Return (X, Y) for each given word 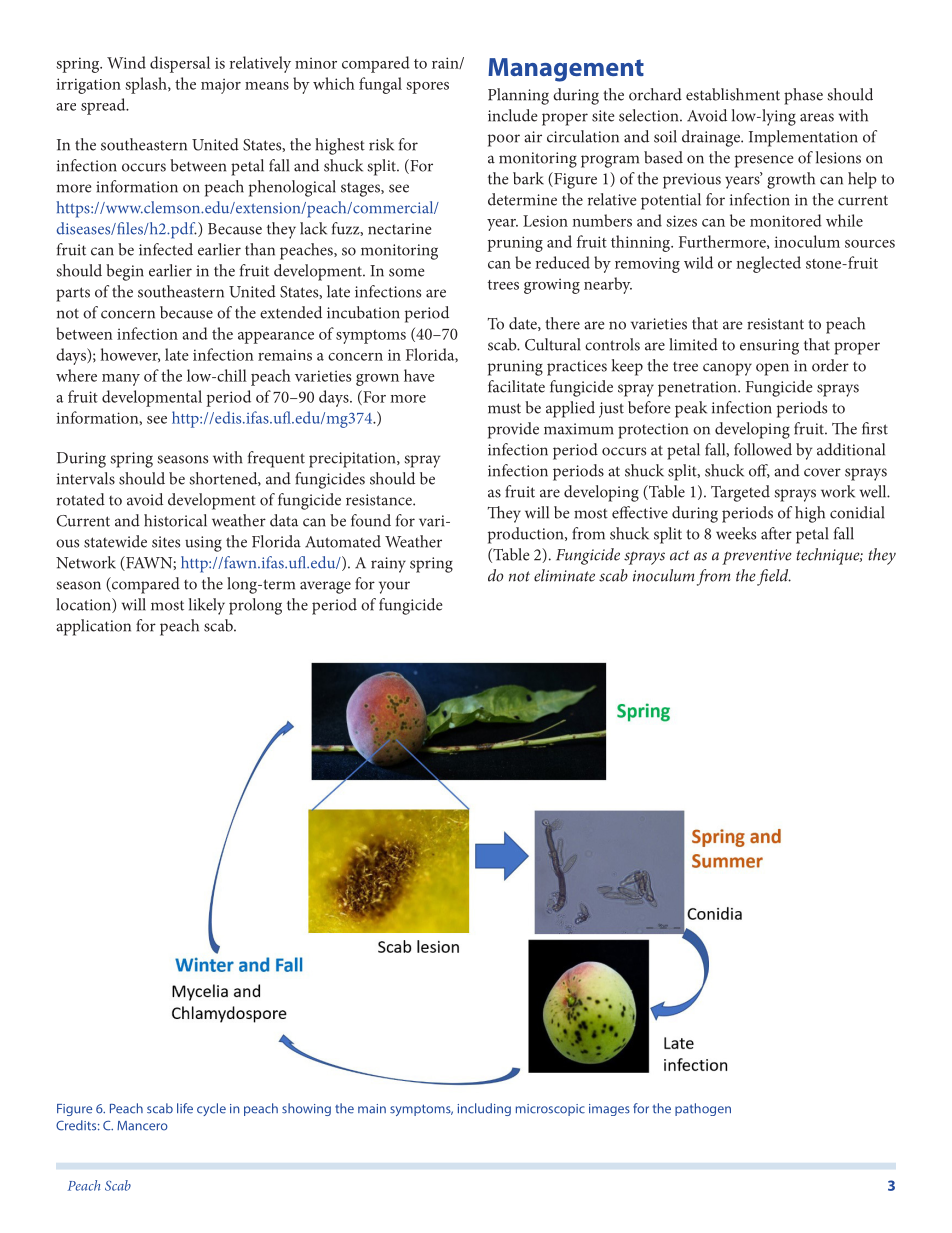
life (185, 1108)
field (774, 577)
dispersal (180, 64)
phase (803, 96)
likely (207, 606)
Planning (518, 96)
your (394, 587)
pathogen (703, 1109)
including (484, 1109)
